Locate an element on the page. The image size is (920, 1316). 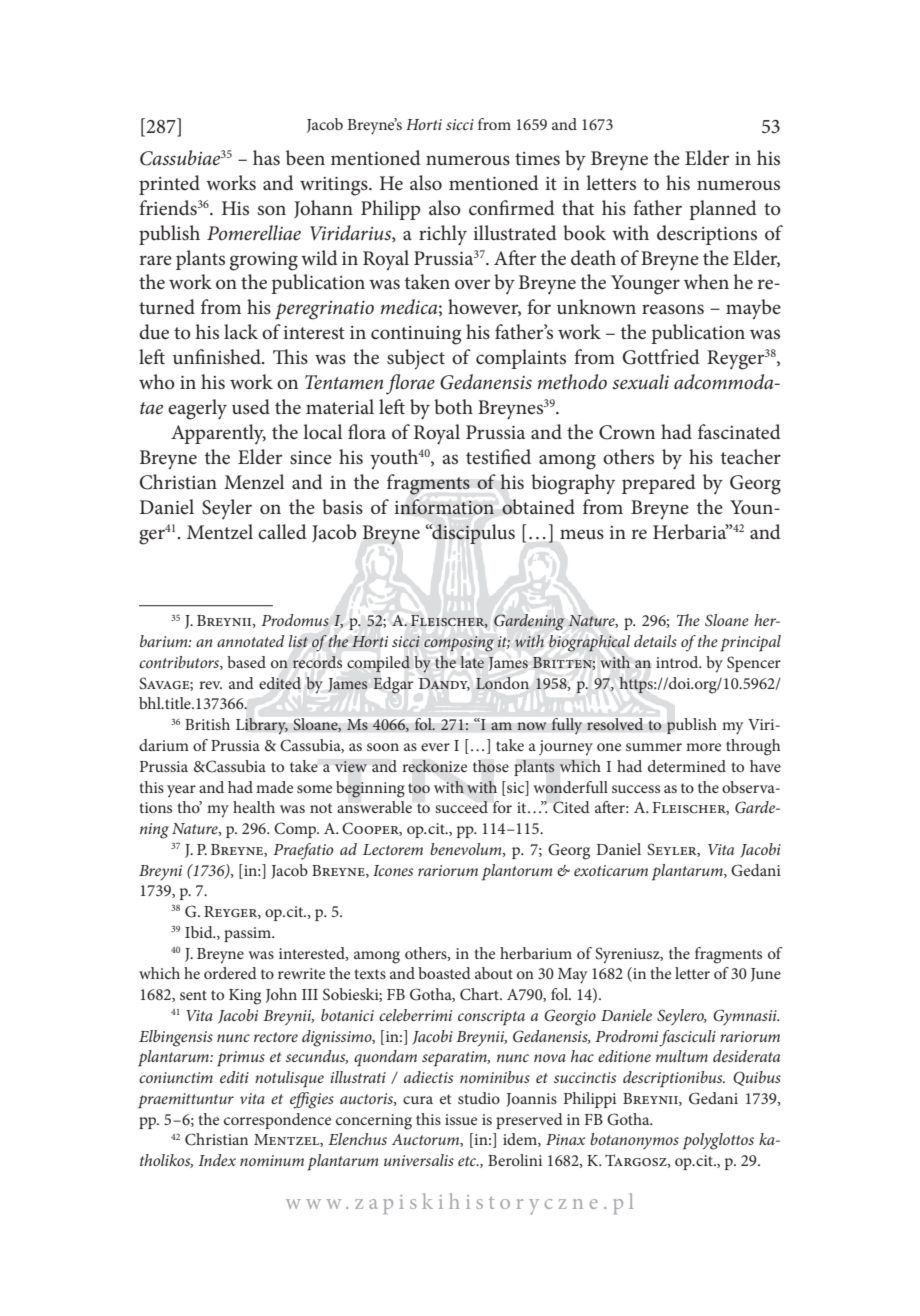
confirmed is located at coordinates (512, 208).
